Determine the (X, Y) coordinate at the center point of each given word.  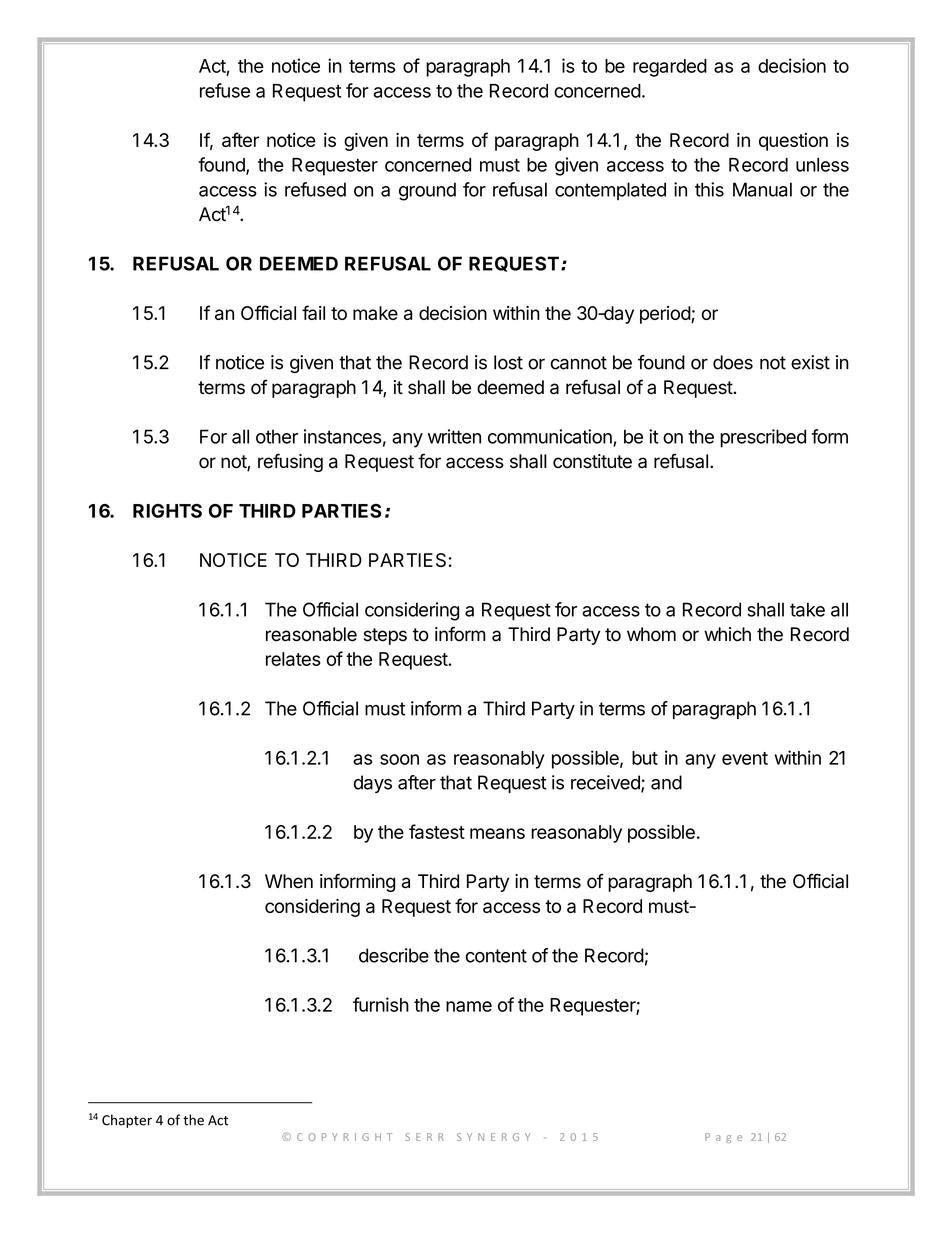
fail (313, 312)
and (666, 782)
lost (508, 362)
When (289, 881)
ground (427, 191)
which (727, 634)
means (497, 833)
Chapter (127, 1121)
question (793, 142)
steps (385, 636)
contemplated (610, 191)
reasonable (311, 634)
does (733, 362)
